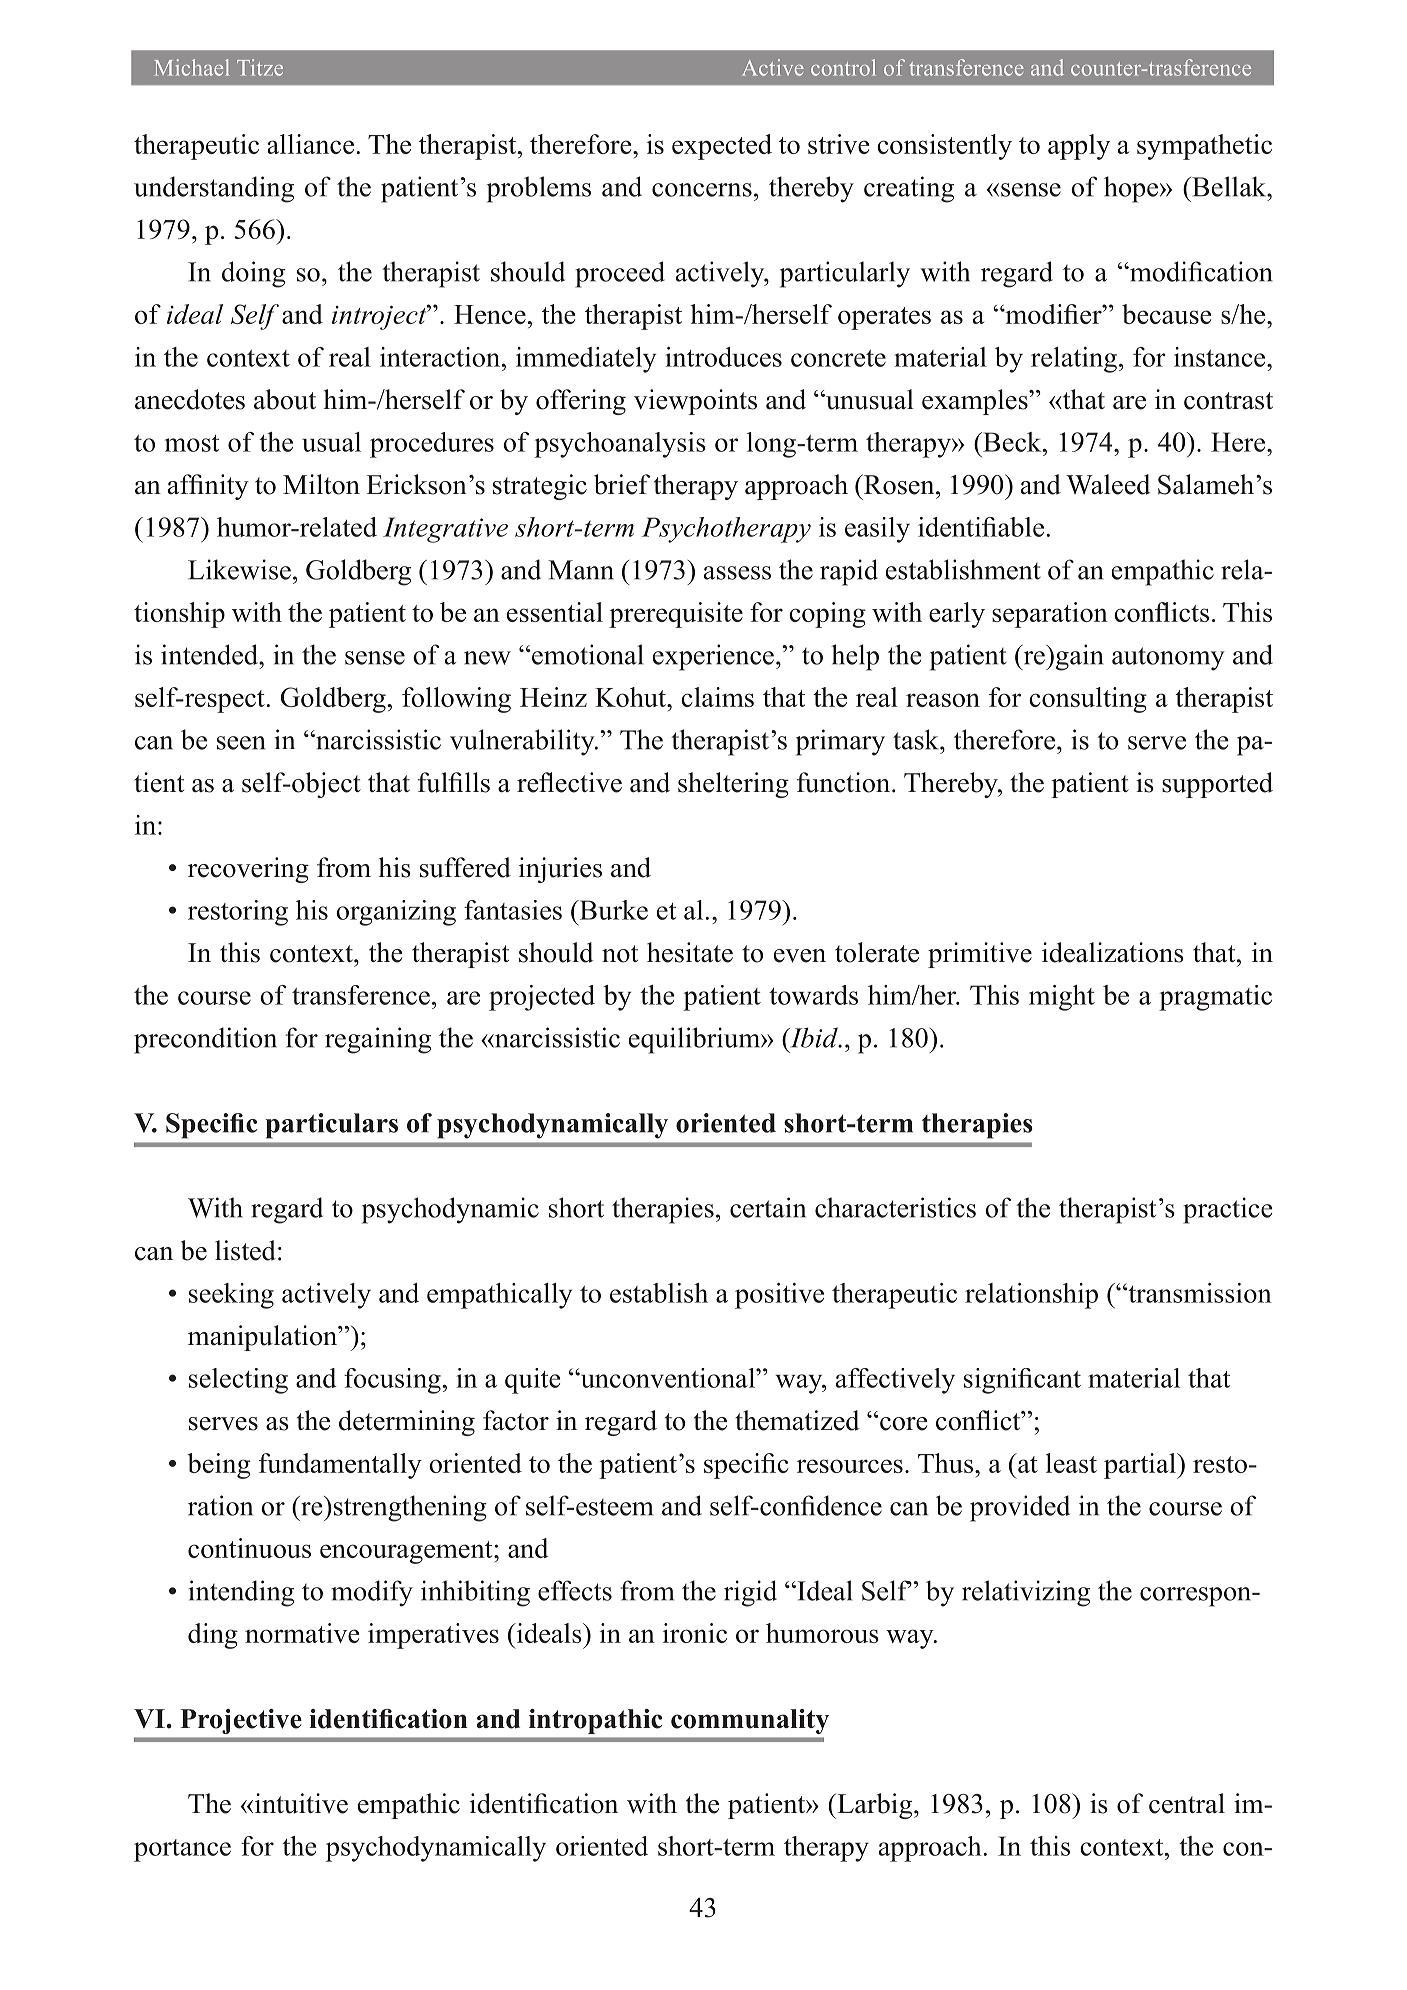  What do you see at coordinates (1022, 1381) in the image?
I see `significant` at bounding box center [1022, 1381].
